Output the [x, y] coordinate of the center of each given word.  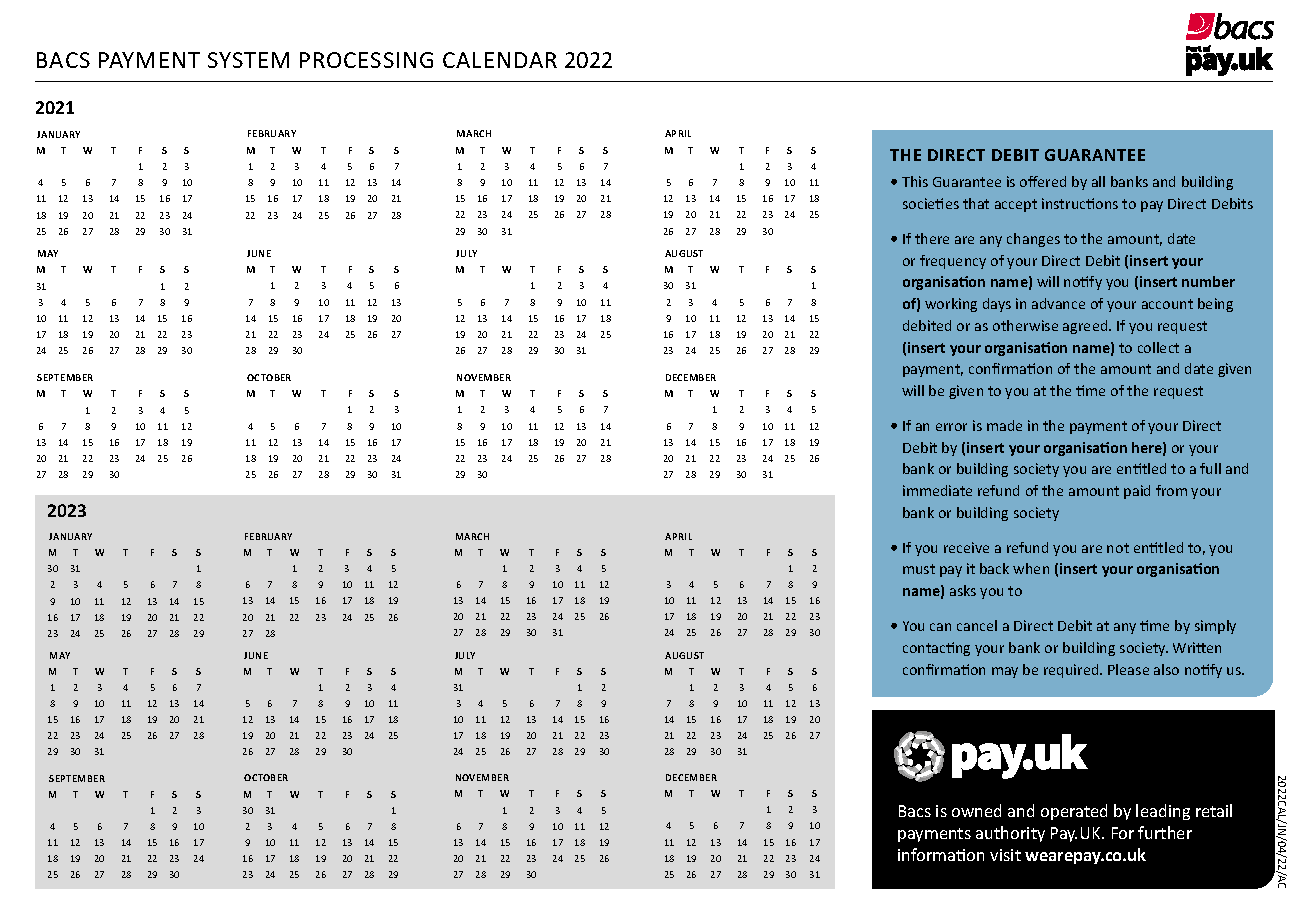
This [915, 181]
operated [1074, 812]
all [1098, 181]
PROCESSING [366, 60]
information [941, 854]
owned [976, 810]
